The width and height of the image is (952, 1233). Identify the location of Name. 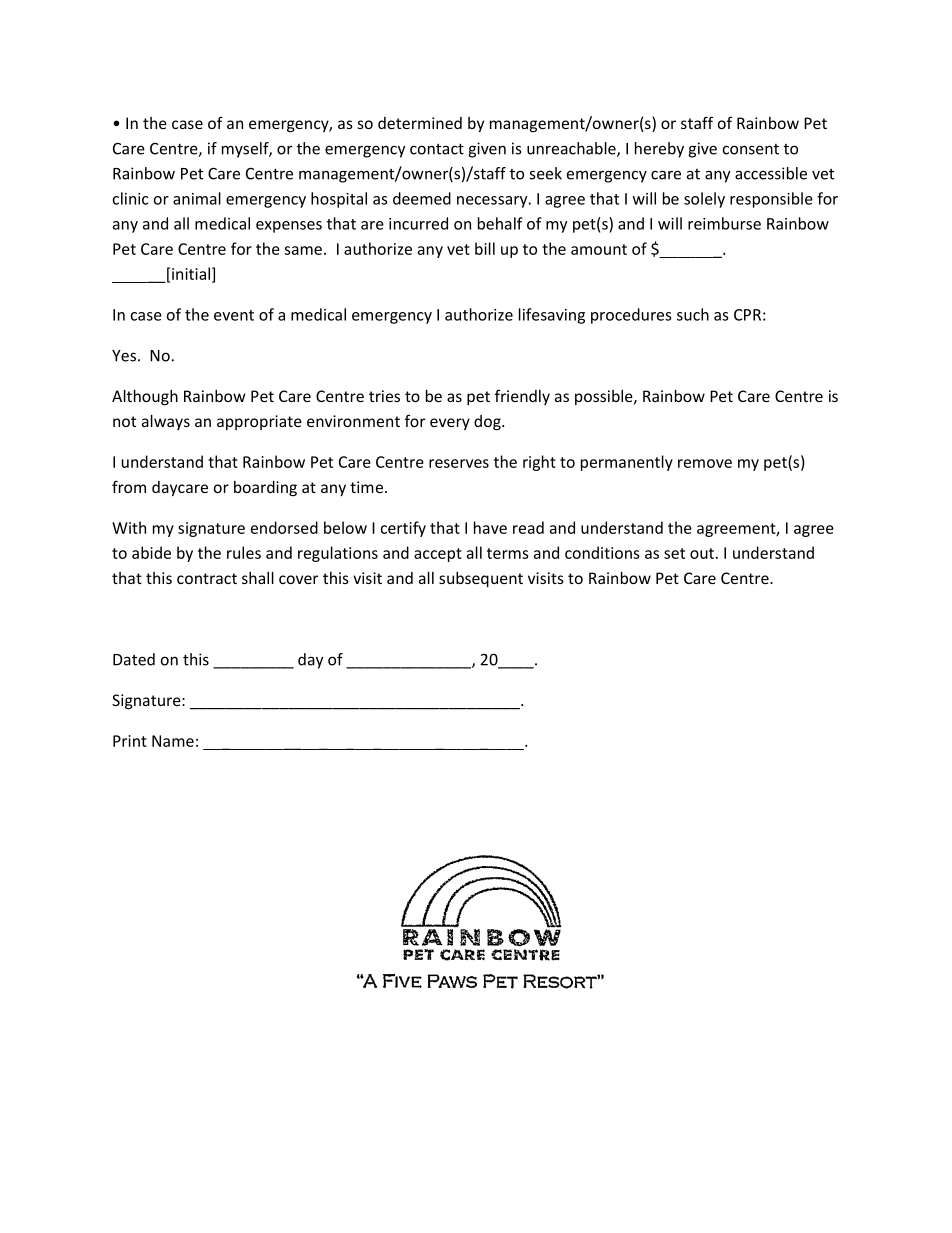
(173, 741).
